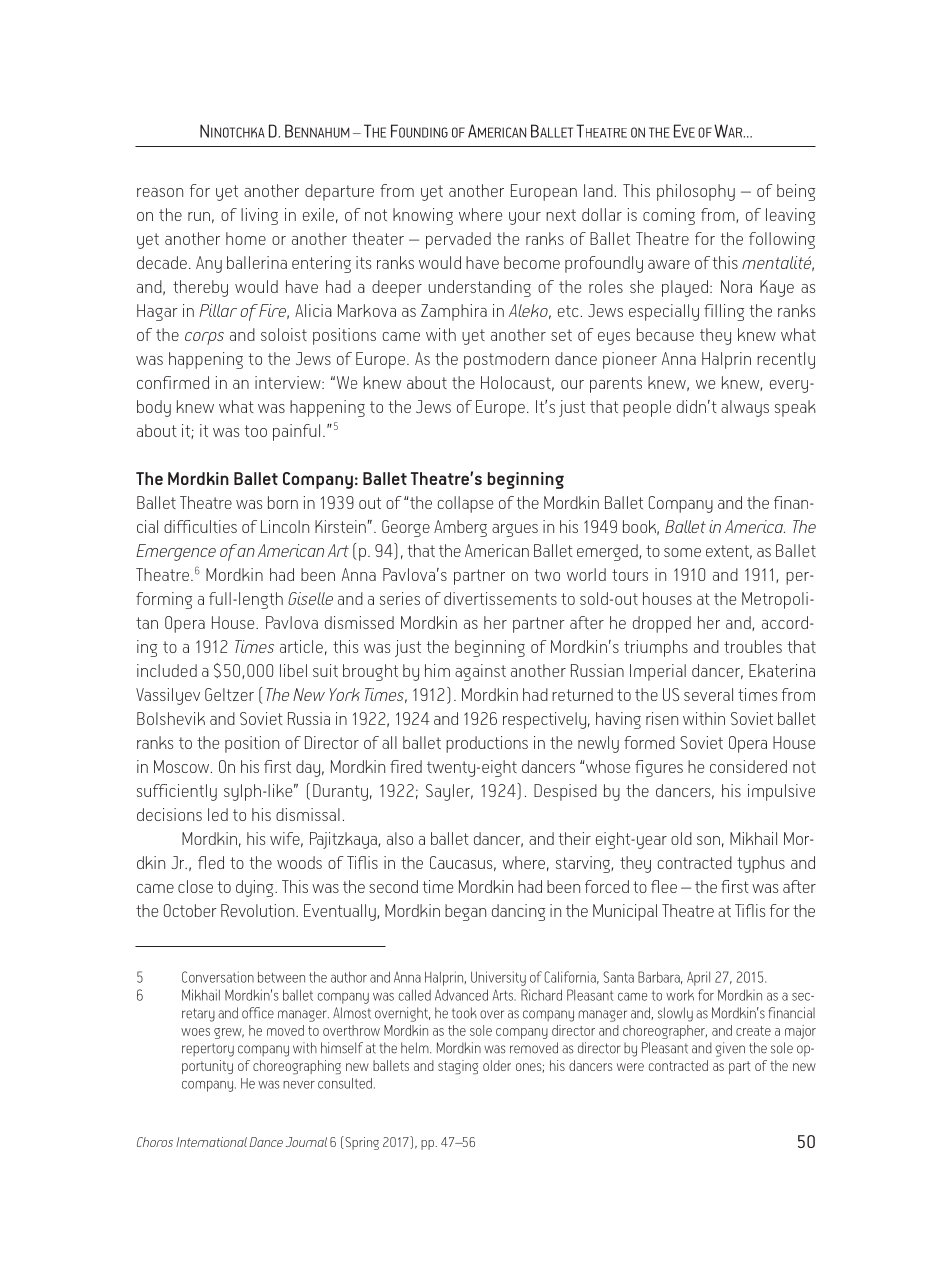 The height and width of the screenshot is (1270, 952). Describe the element at coordinates (708, 694) in the screenshot. I see `several` at that location.
